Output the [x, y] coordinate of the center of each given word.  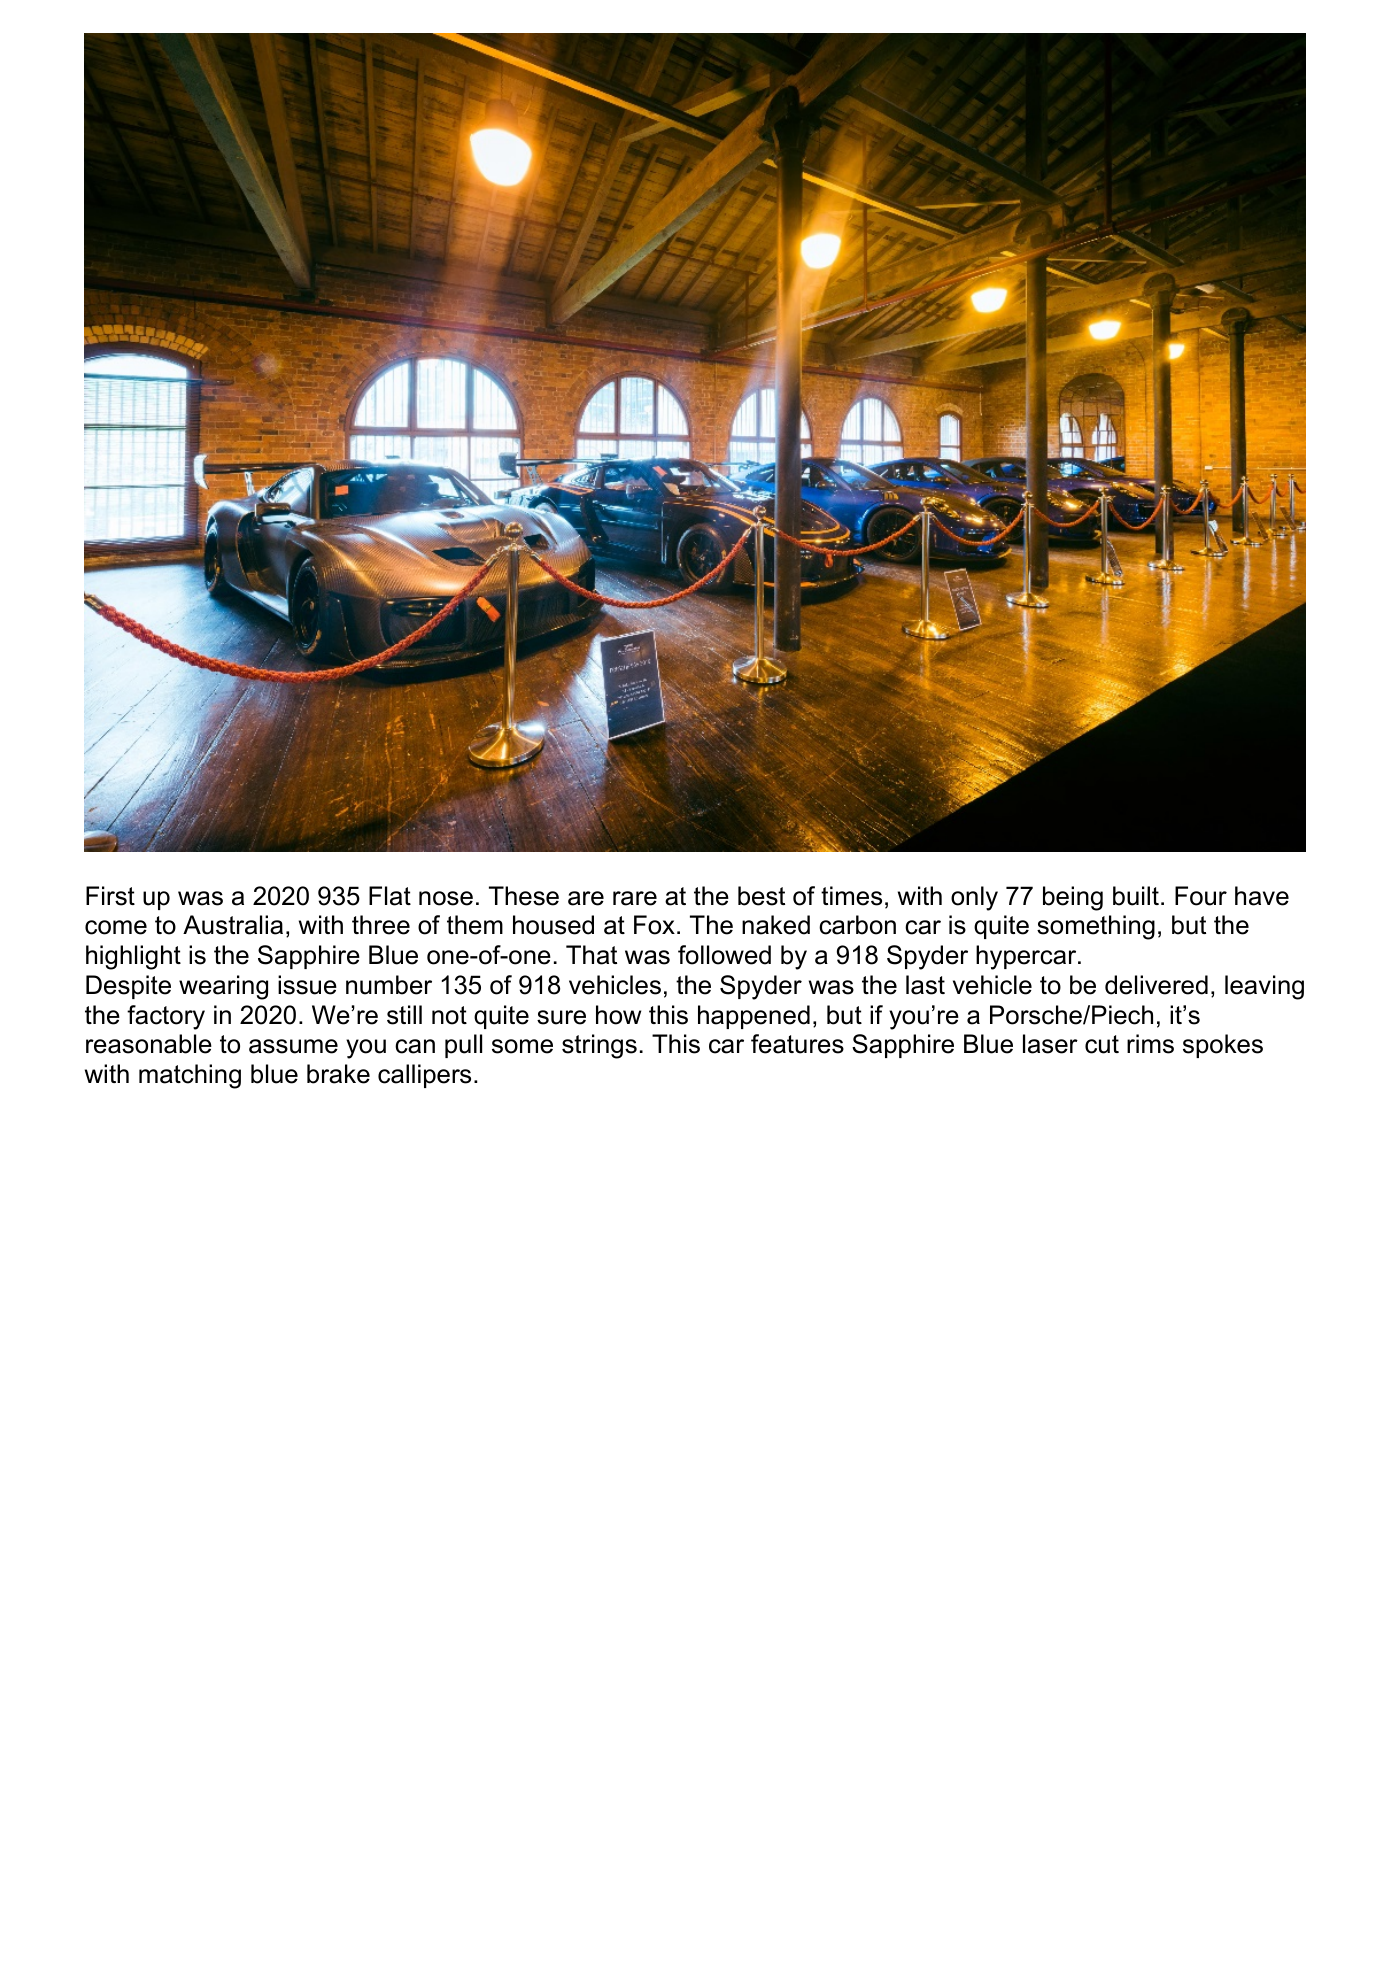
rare [635, 898]
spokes [1223, 1046]
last [925, 985]
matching [190, 1076]
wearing [223, 987]
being [1073, 898]
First [110, 896]
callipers [424, 1076]
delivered [1156, 985]
